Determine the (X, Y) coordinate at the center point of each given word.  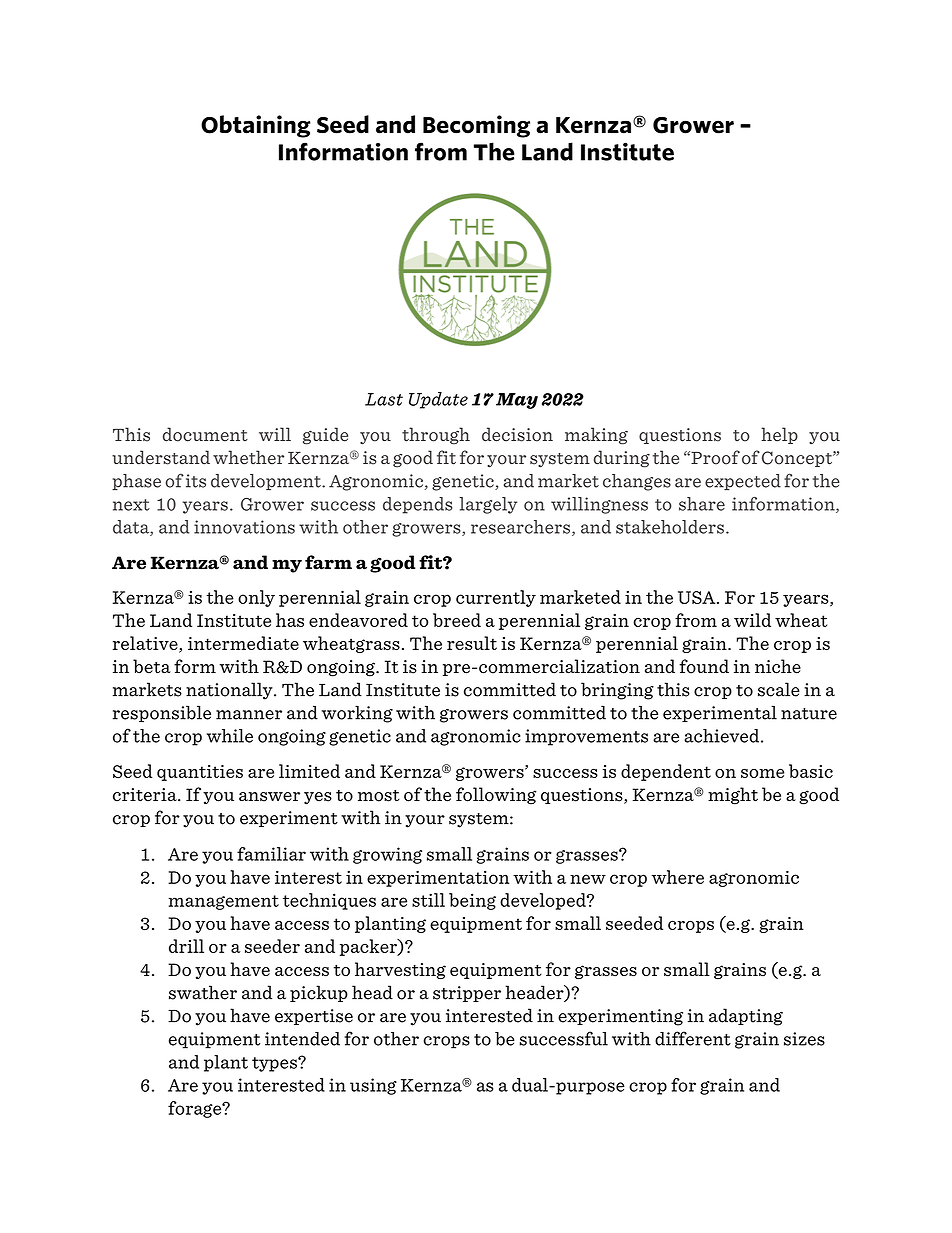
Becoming (476, 126)
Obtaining (256, 126)
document (205, 434)
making (596, 436)
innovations (244, 527)
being (472, 901)
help (779, 435)
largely (488, 505)
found (704, 666)
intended (302, 1039)
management (223, 902)
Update (438, 400)
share (702, 504)
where (677, 877)
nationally (230, 691)
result (472, 643)
